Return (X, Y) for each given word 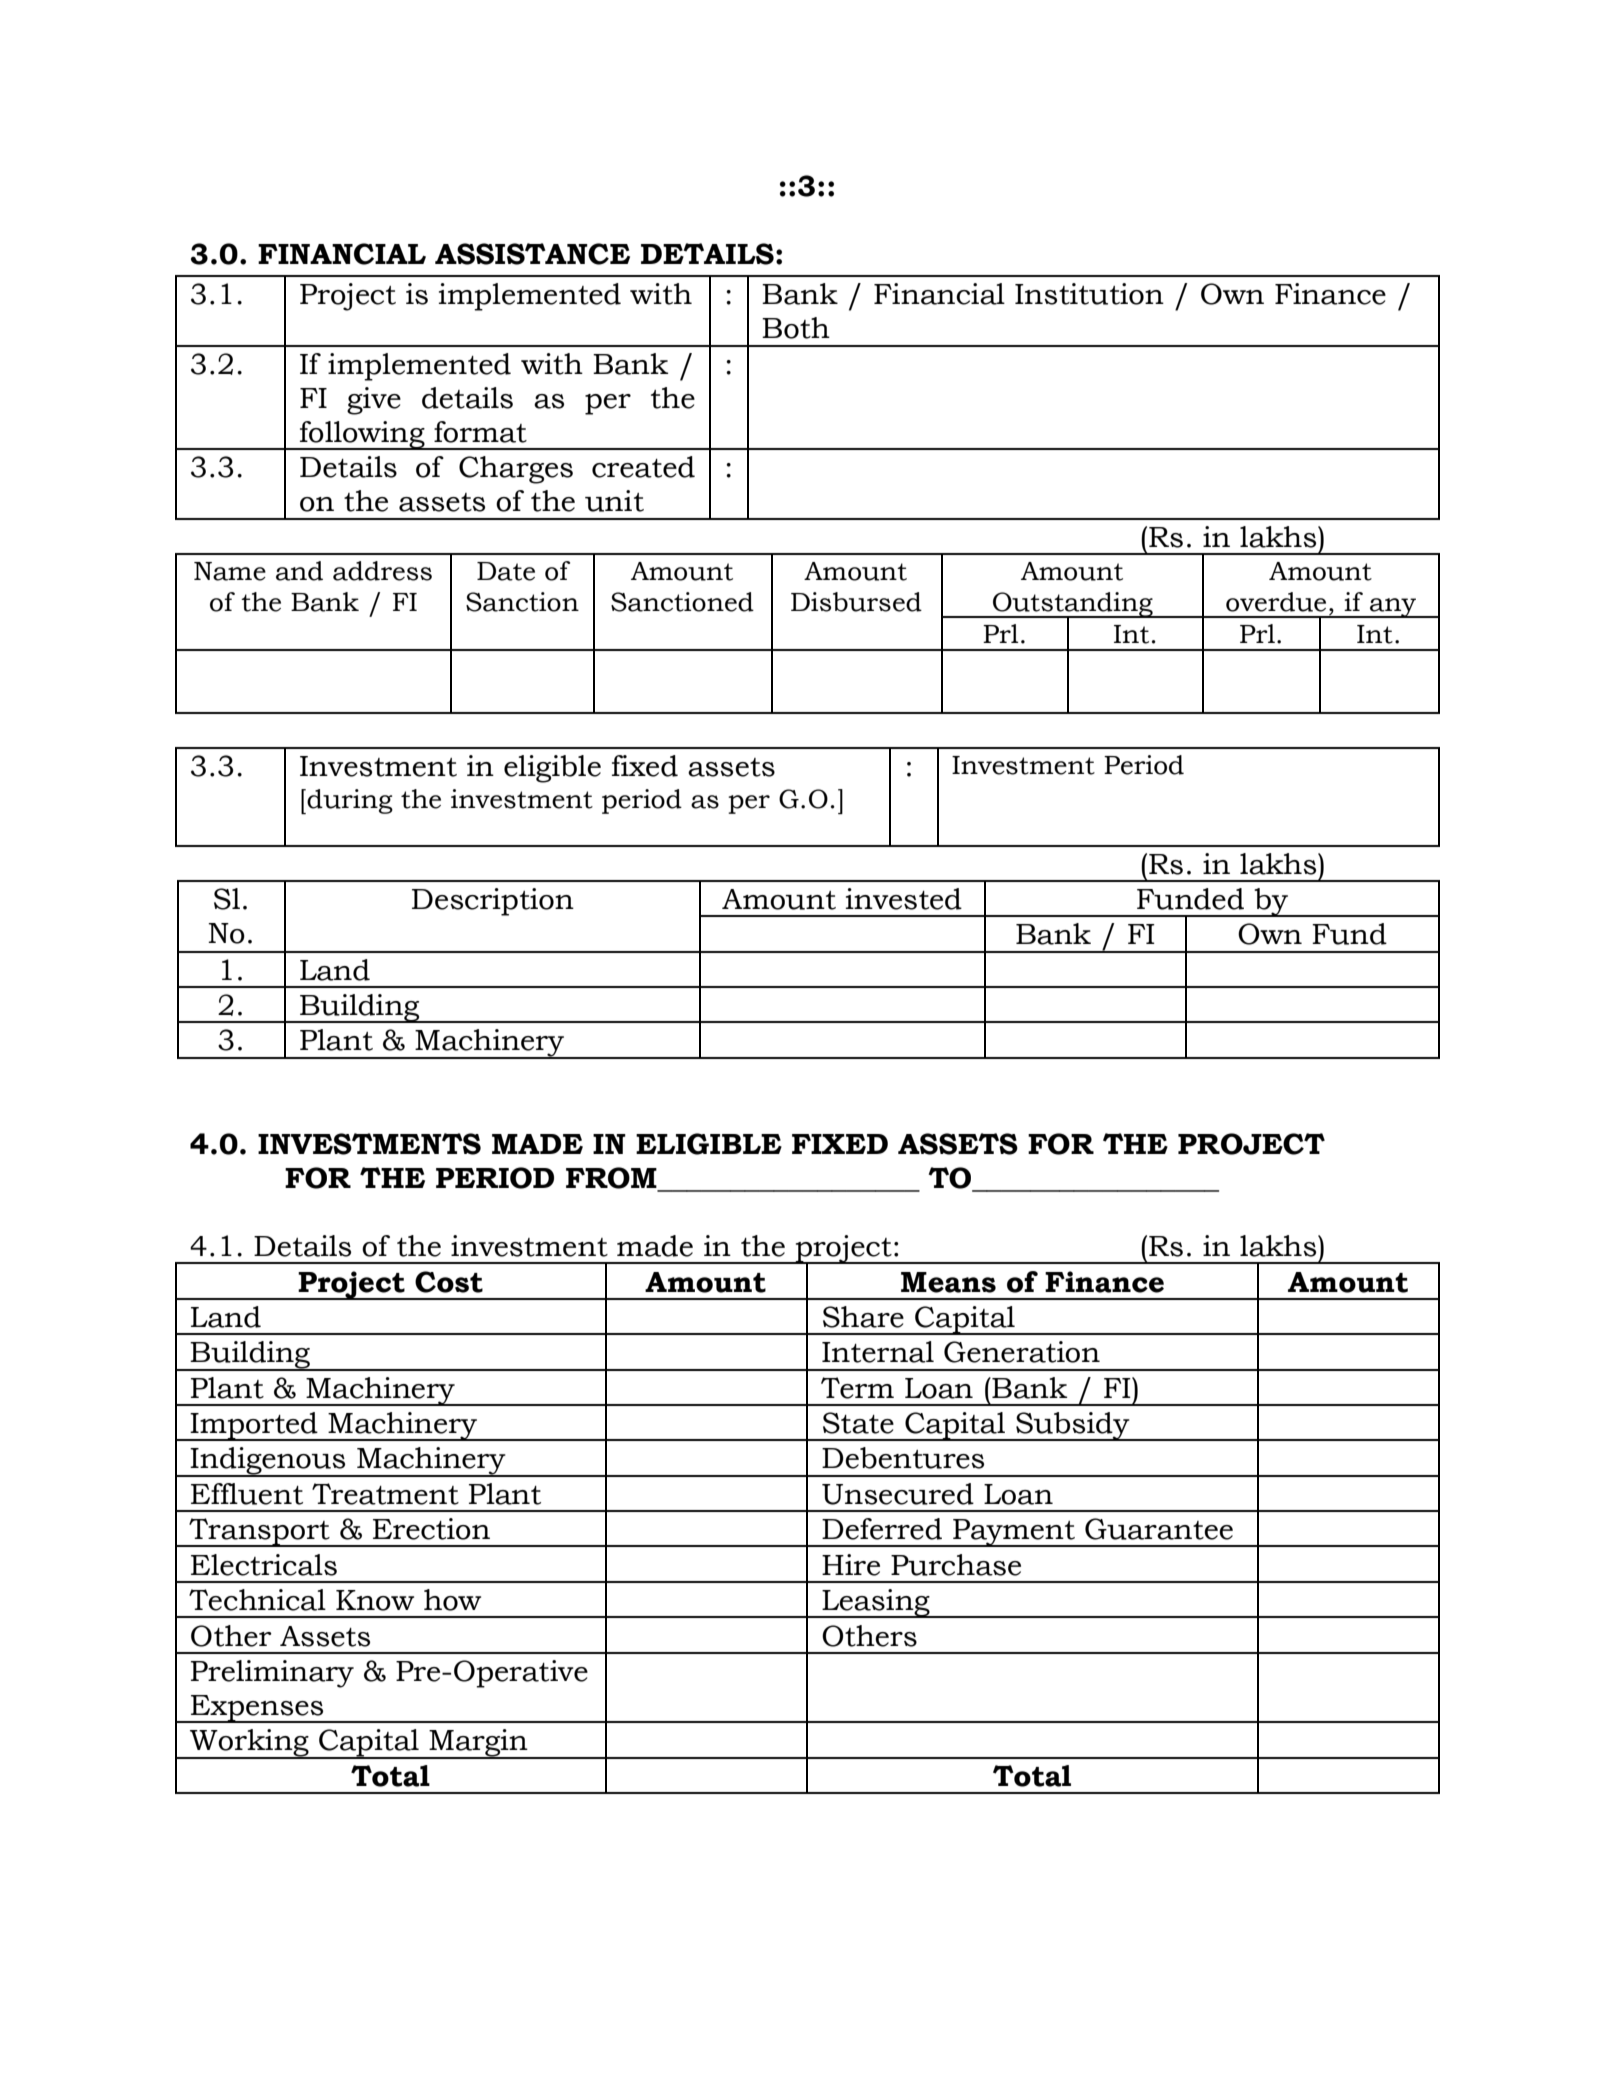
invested (904, 899)
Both (796, 328)
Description (493, 902)
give (374, 401)
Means (948, 1282)
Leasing (876, 1603)
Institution (1089, 294)
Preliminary (272, 1674)
